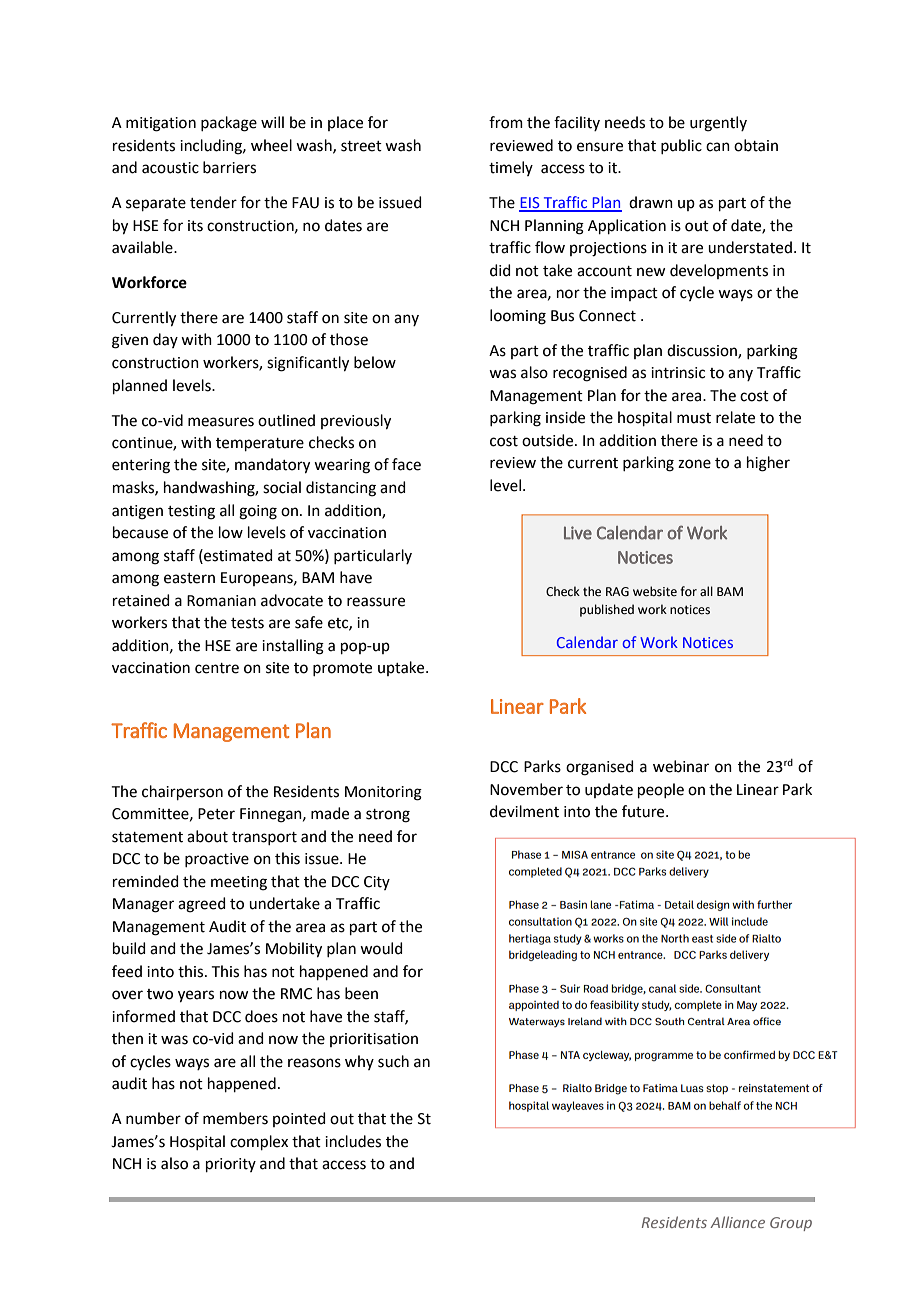  I want to click on priority, so click(231, 1165).
